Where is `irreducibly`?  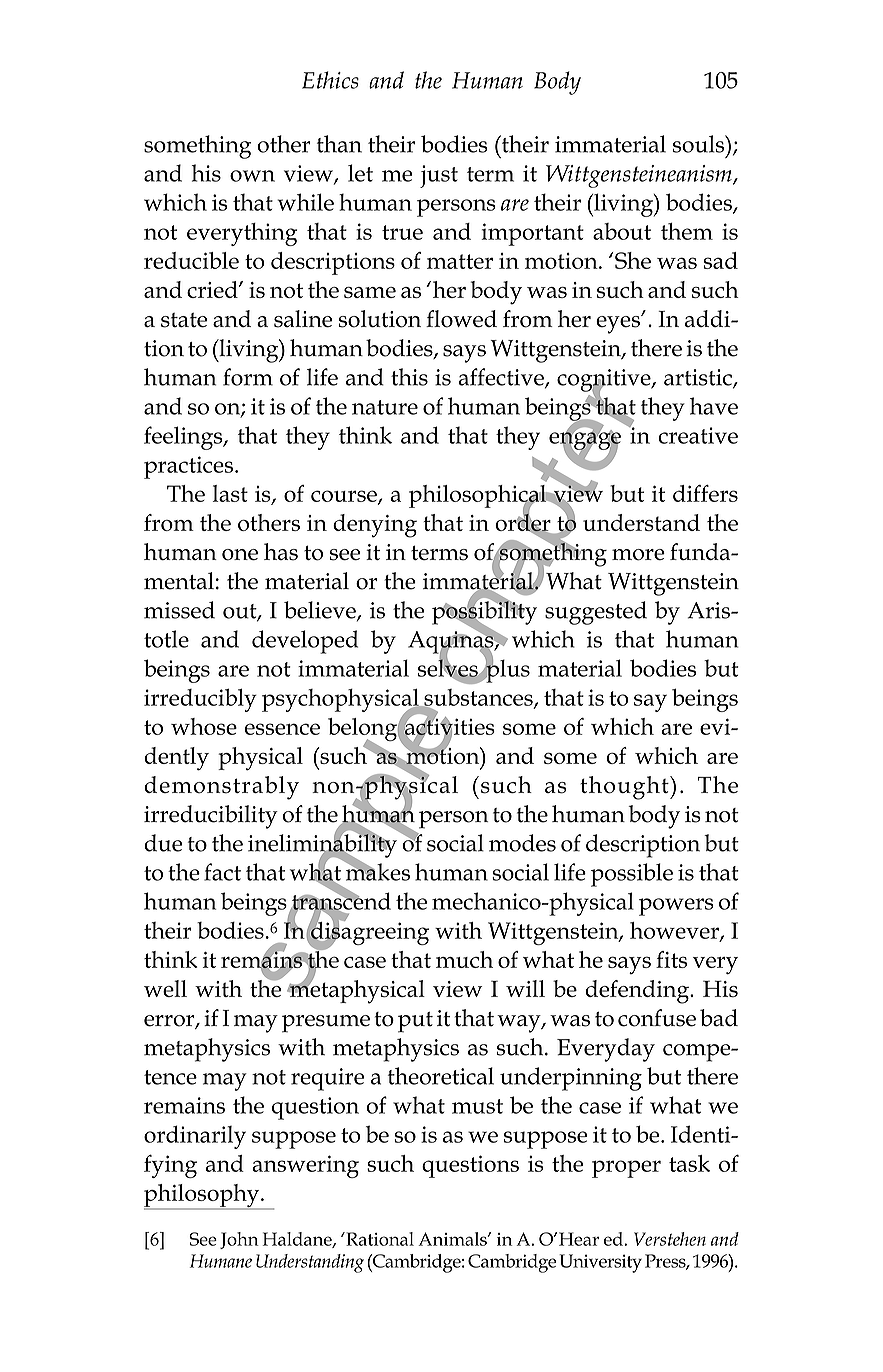
irreducibly is located at coordinates (200, 700).
